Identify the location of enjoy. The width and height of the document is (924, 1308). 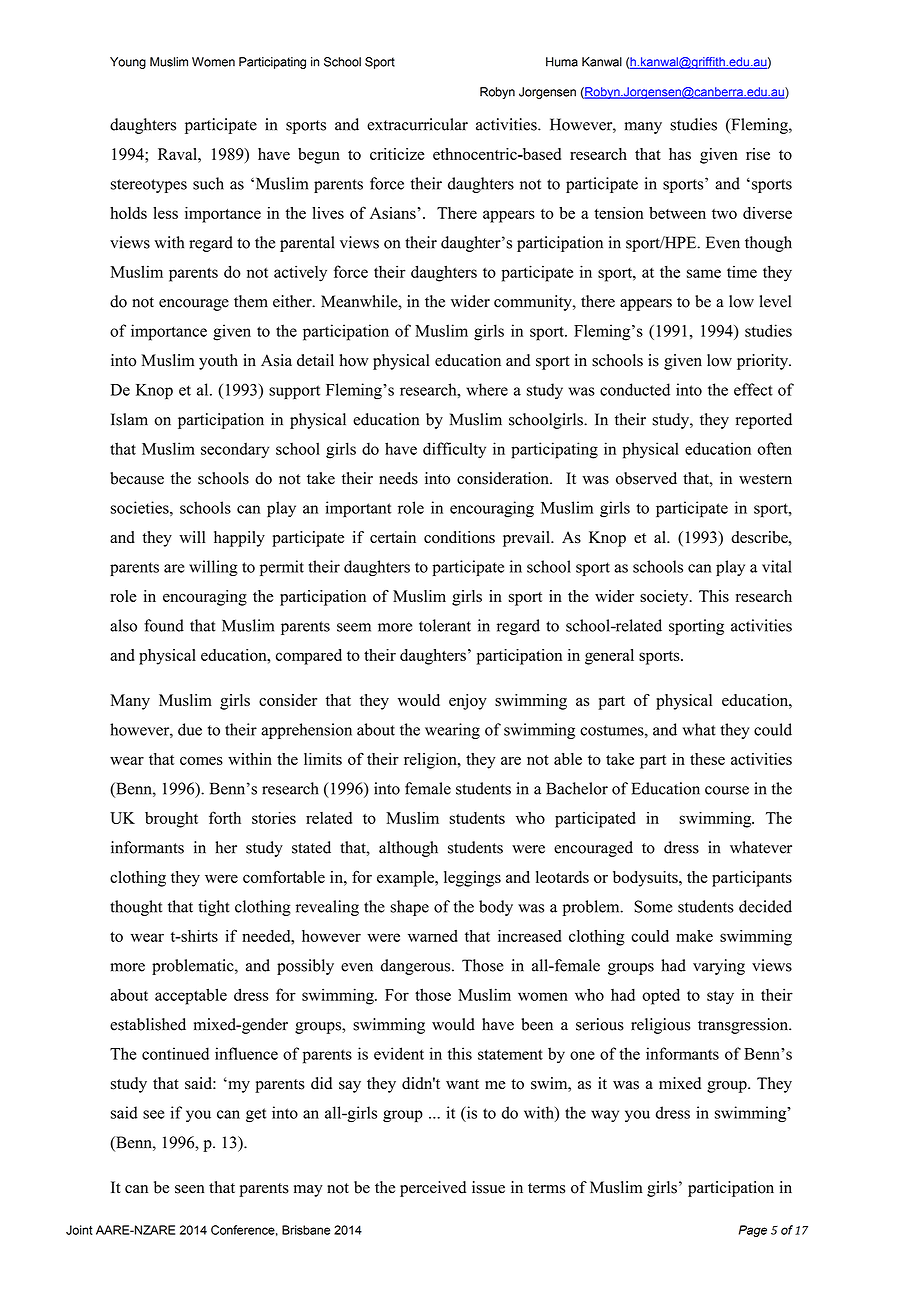
(468, 702).
